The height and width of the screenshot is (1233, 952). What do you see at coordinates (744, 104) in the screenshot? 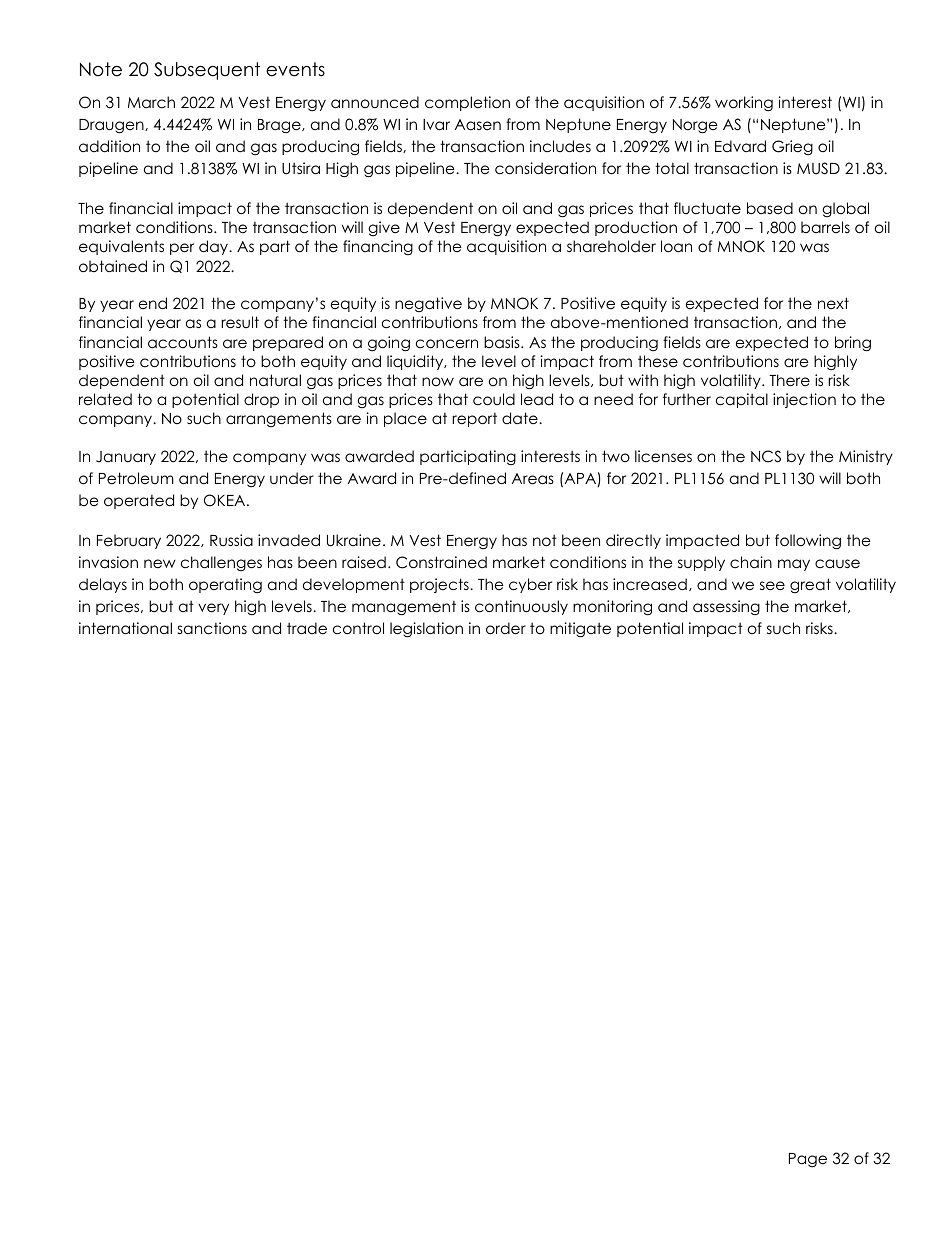
I see `working` at bounding box center [744, 104].
